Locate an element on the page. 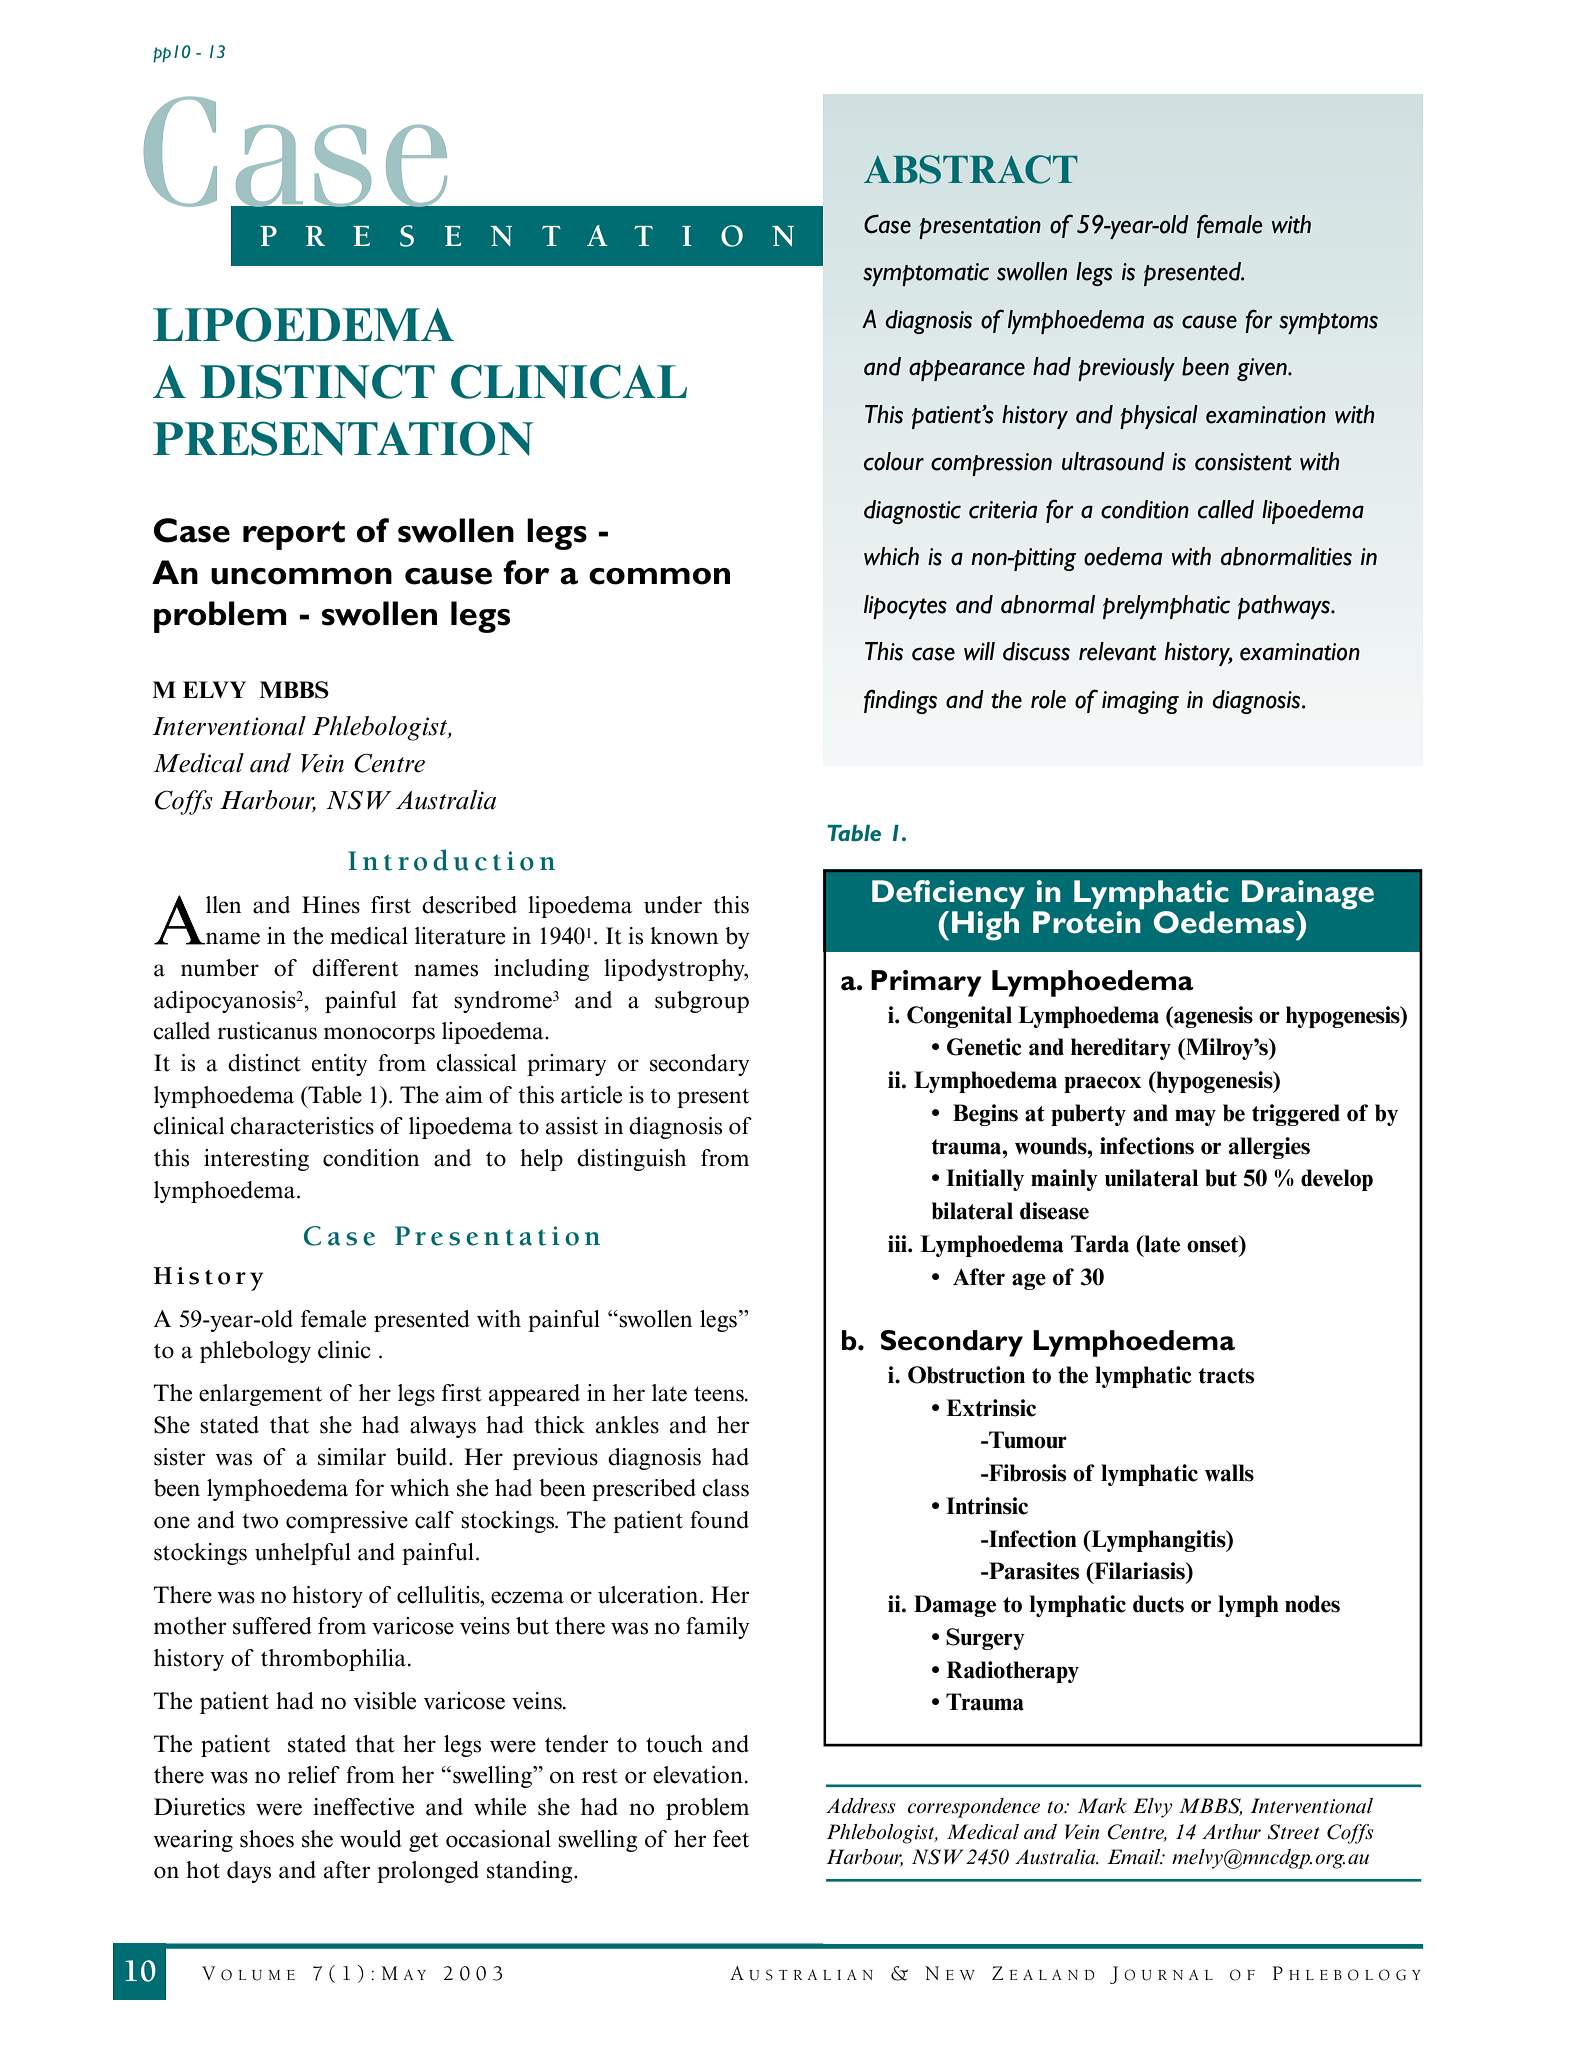 The width and height of the image is (1571, 2057). symptomatic is located at coordinates (926, 274).
